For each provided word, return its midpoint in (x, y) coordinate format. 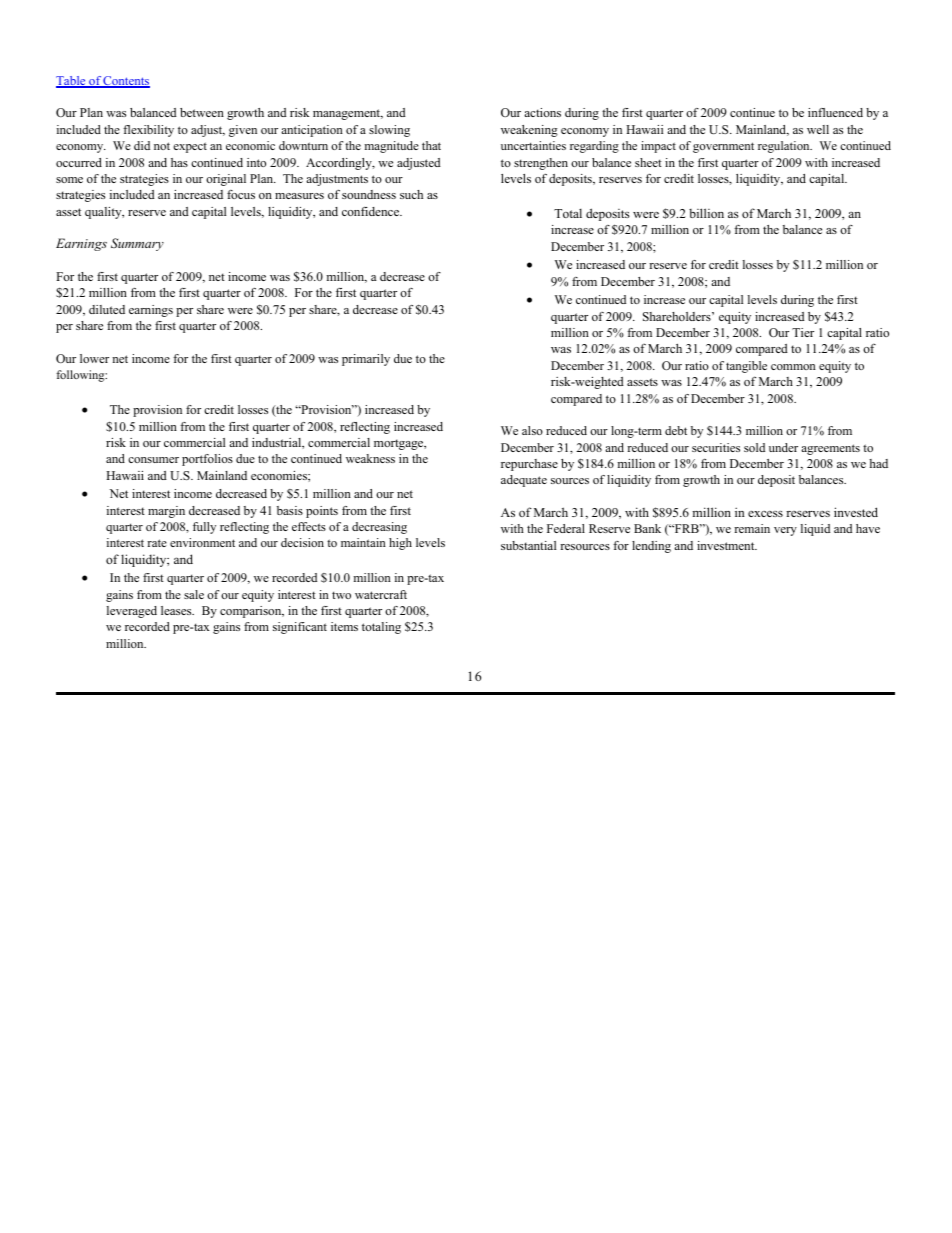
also (532, 430)
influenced (835, 112)
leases (177, 610)
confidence (372, 211)
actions (542, 112)
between (202, 112)
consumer (153, 460)
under (783, 447)
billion (706, 213)
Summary (137, 244)
